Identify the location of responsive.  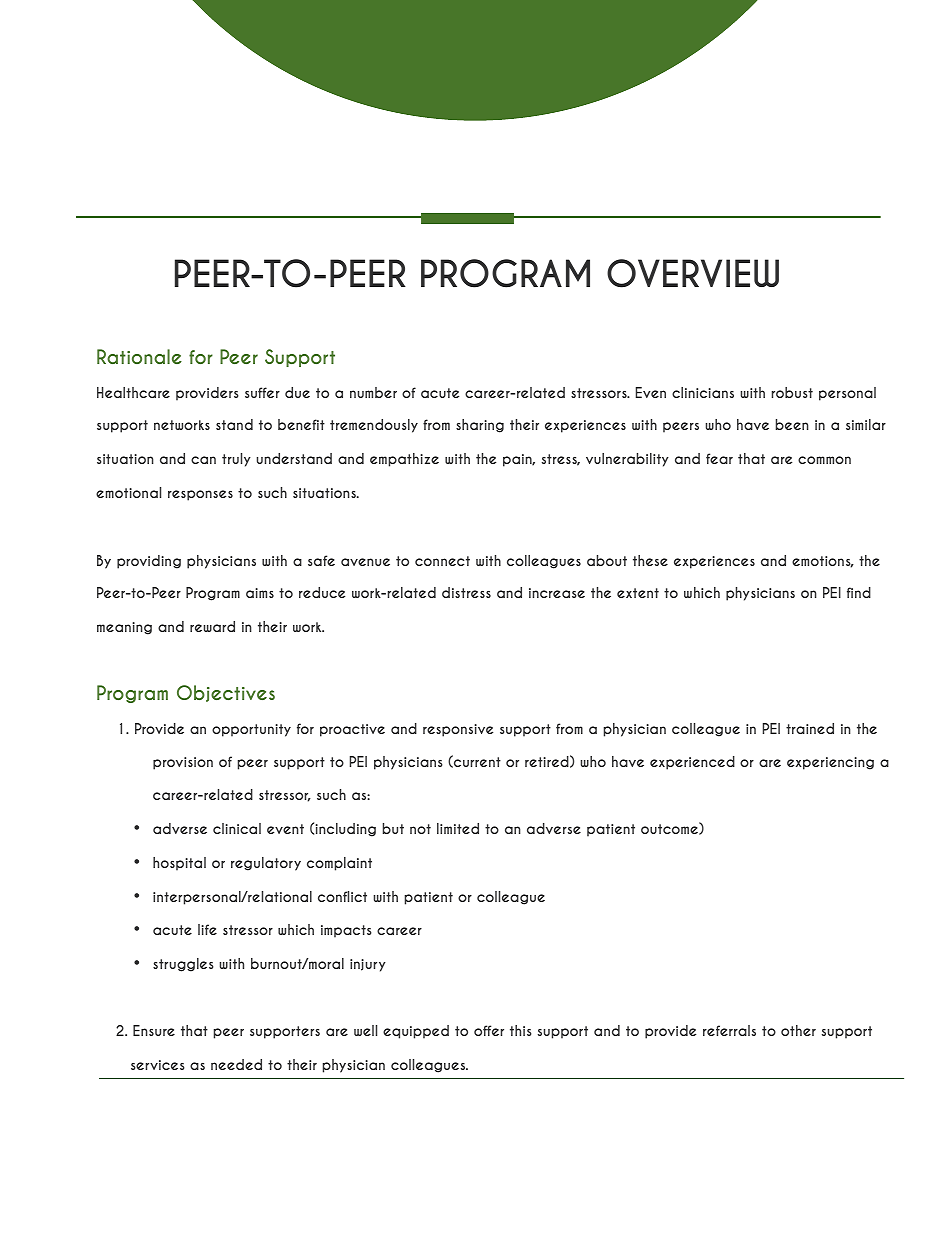
(458, 730).
